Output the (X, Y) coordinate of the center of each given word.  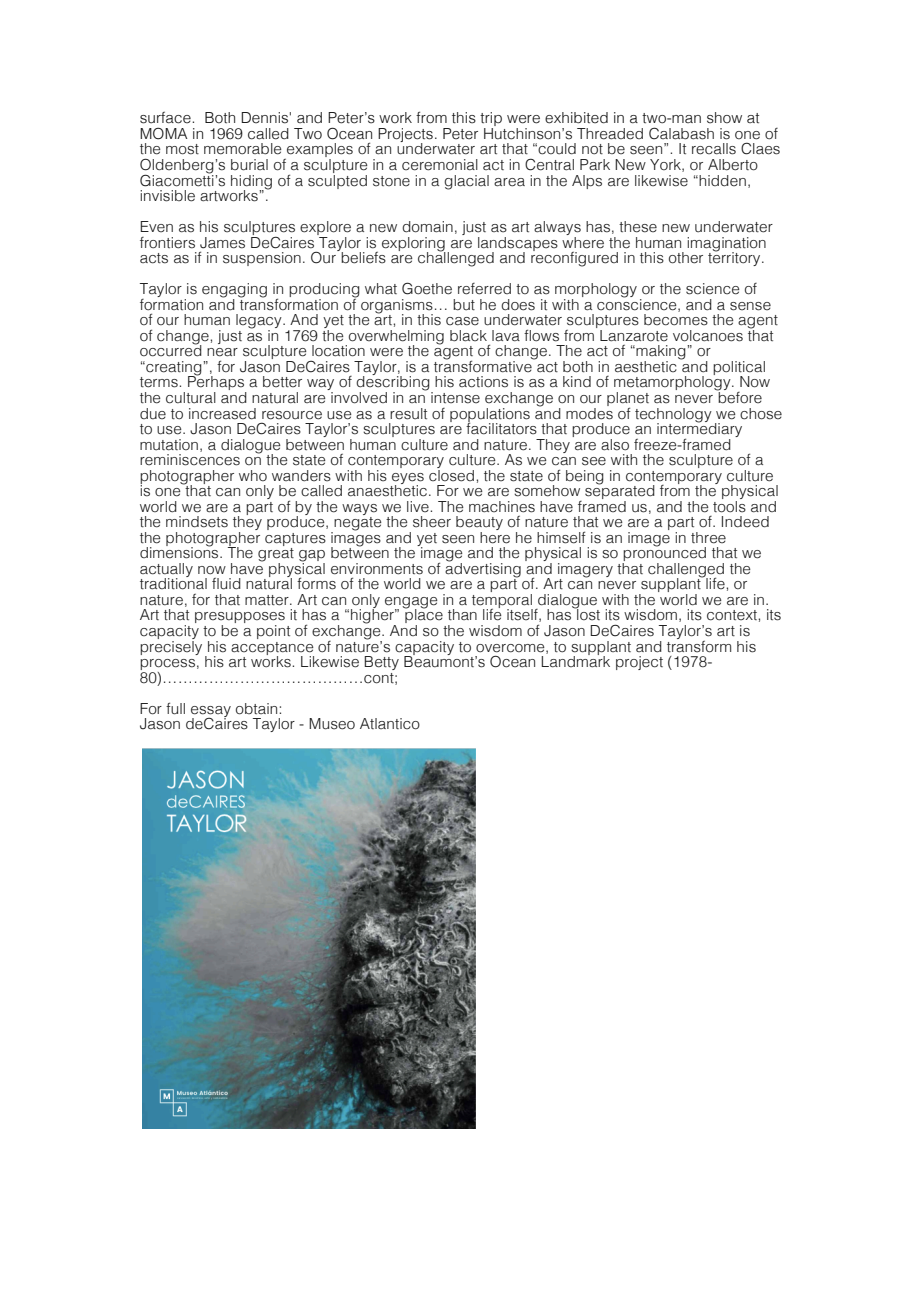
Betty (381, 663)
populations (490, 416)
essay (211, 712)
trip (491, 120)
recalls (714, 149)
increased (222, 414)
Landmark (575, 661)
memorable (243, 149)
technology (673, 416)
